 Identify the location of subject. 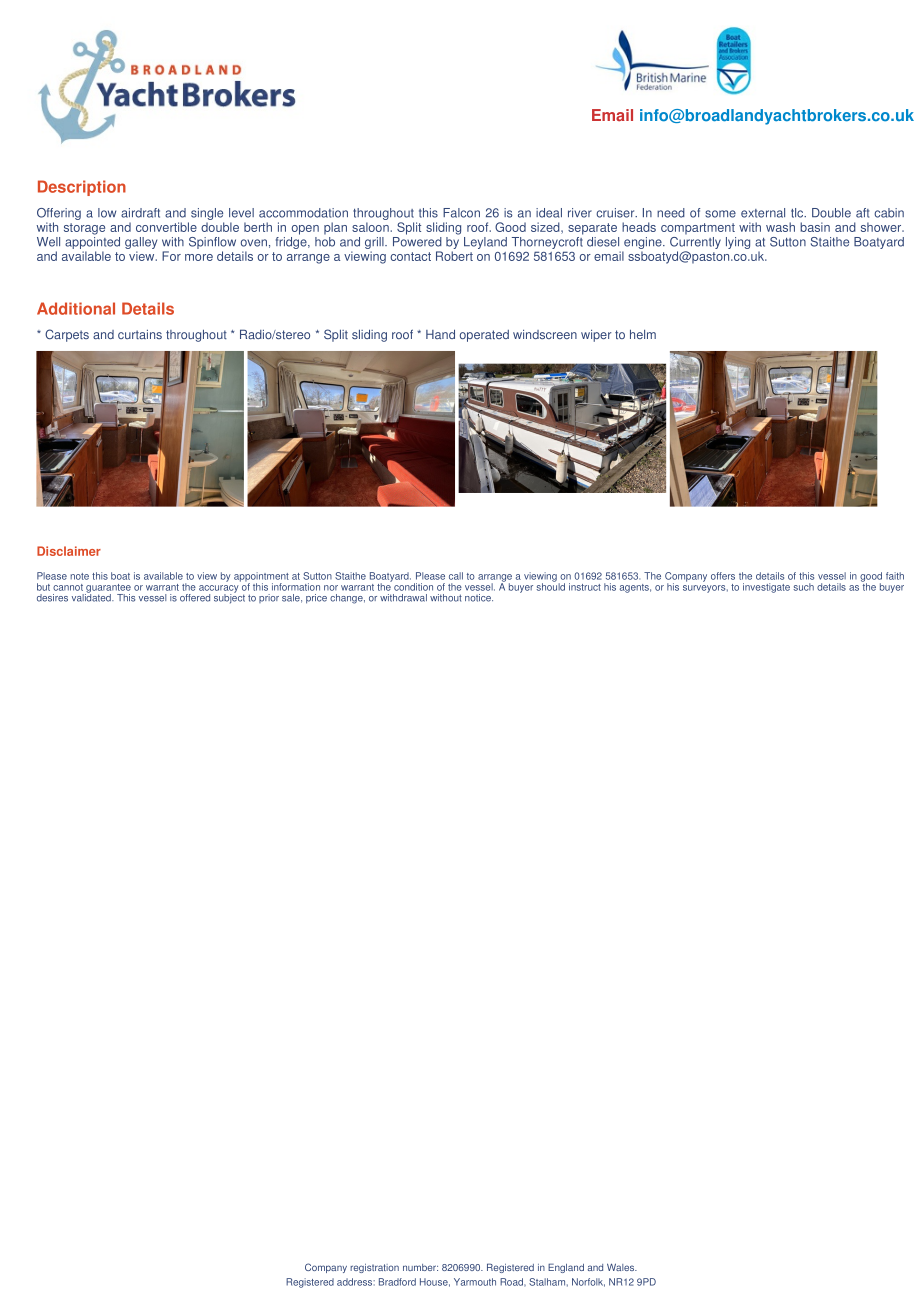
(229, 597).
